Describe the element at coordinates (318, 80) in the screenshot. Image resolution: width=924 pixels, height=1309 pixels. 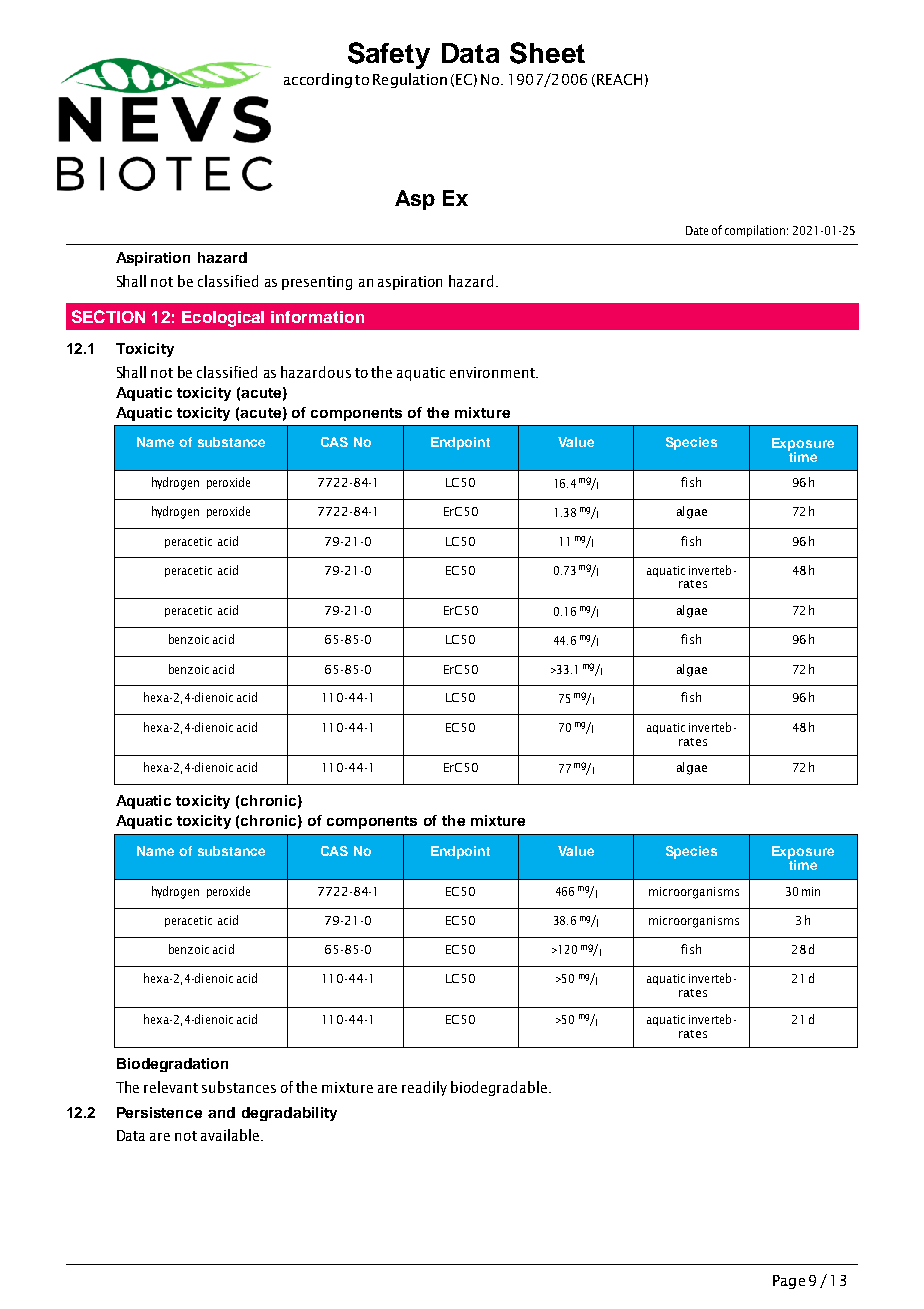
I see `according` at that location.
